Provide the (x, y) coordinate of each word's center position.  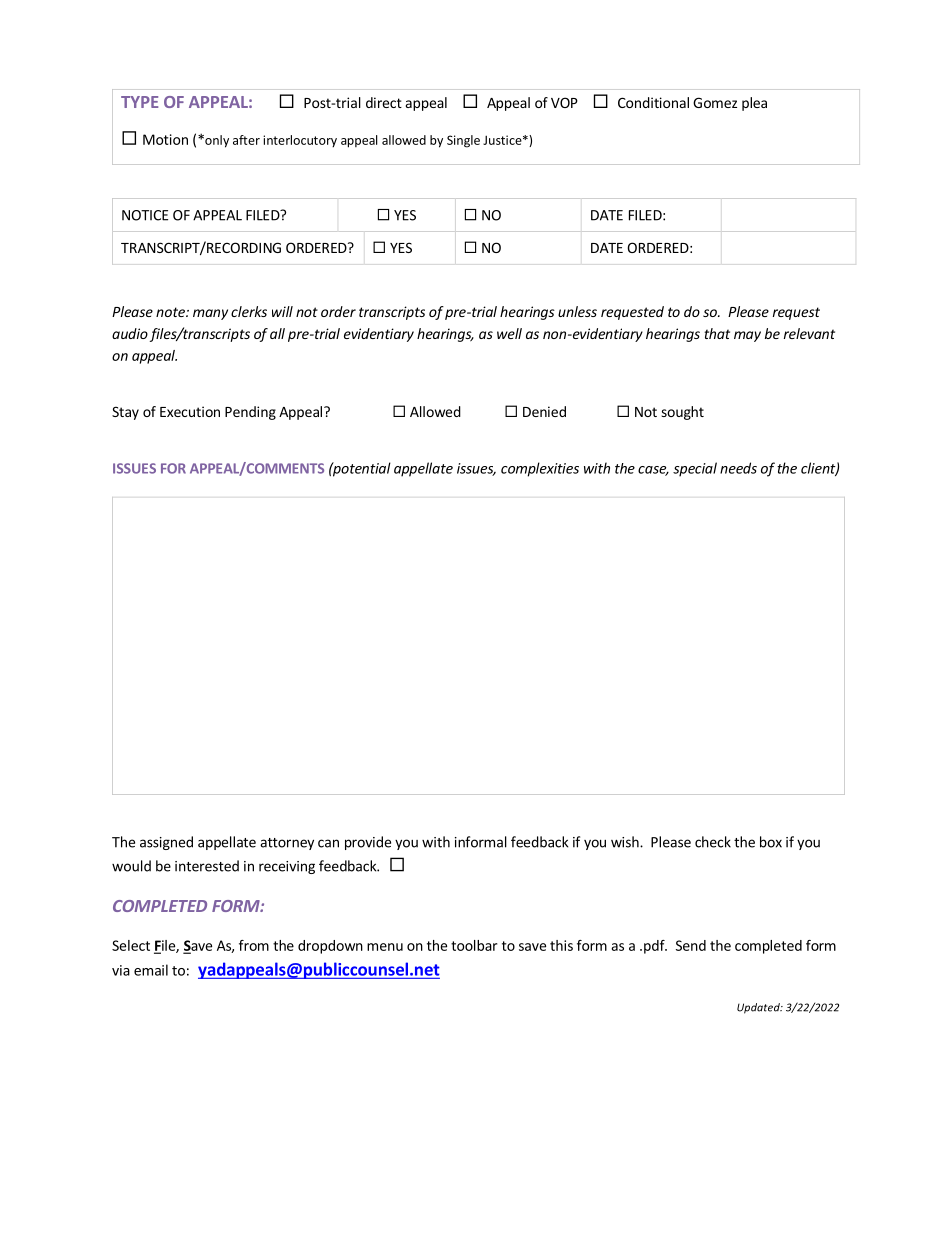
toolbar (474, 945)
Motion (165, 139)
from (254, 945)
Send (691, 945)
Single (463, 141)
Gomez (715, 102)
